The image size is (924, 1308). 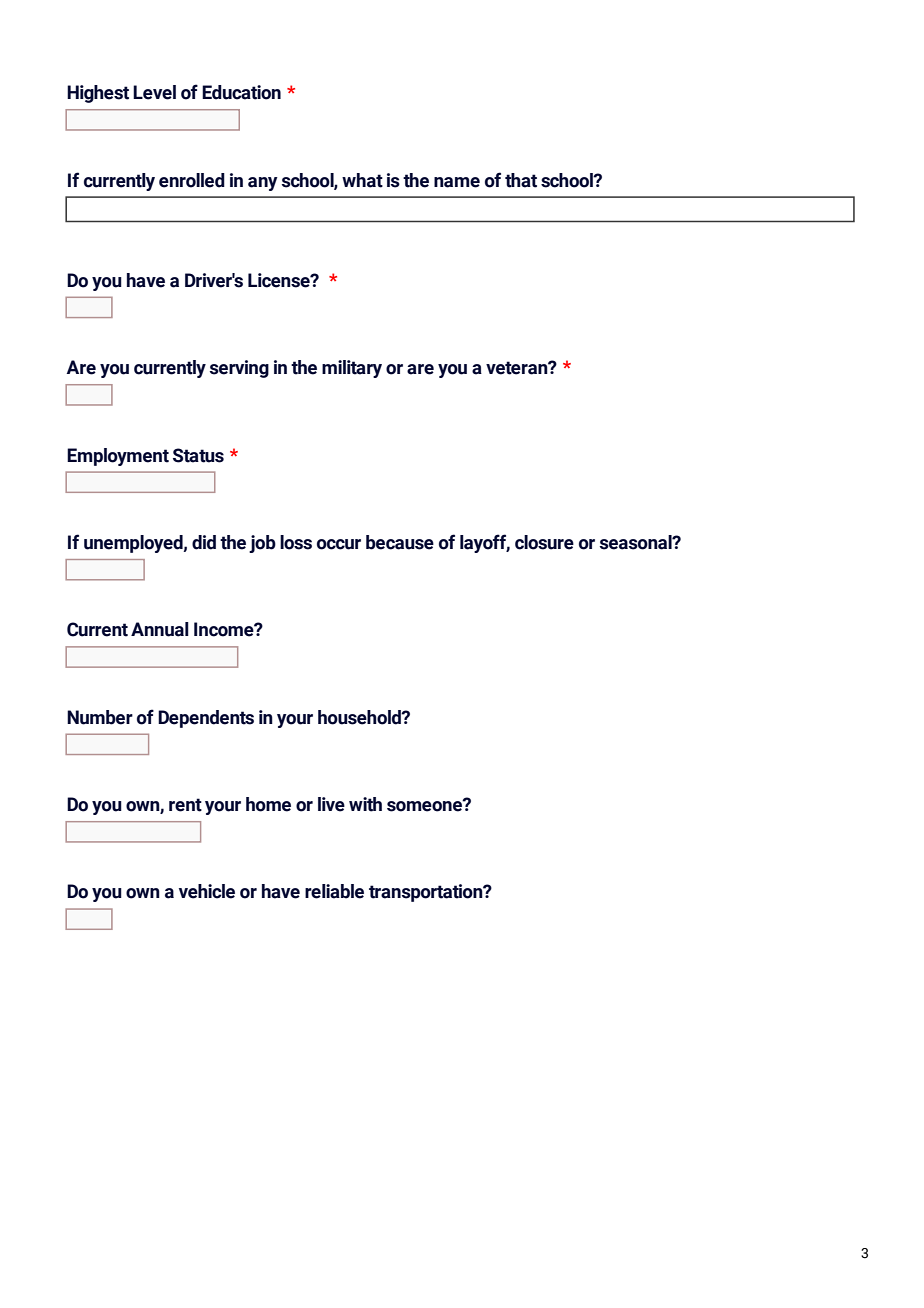 What do you see at coordinates (118, 457) in the document?
I see `Employment` at bounding box center [118, 457].
